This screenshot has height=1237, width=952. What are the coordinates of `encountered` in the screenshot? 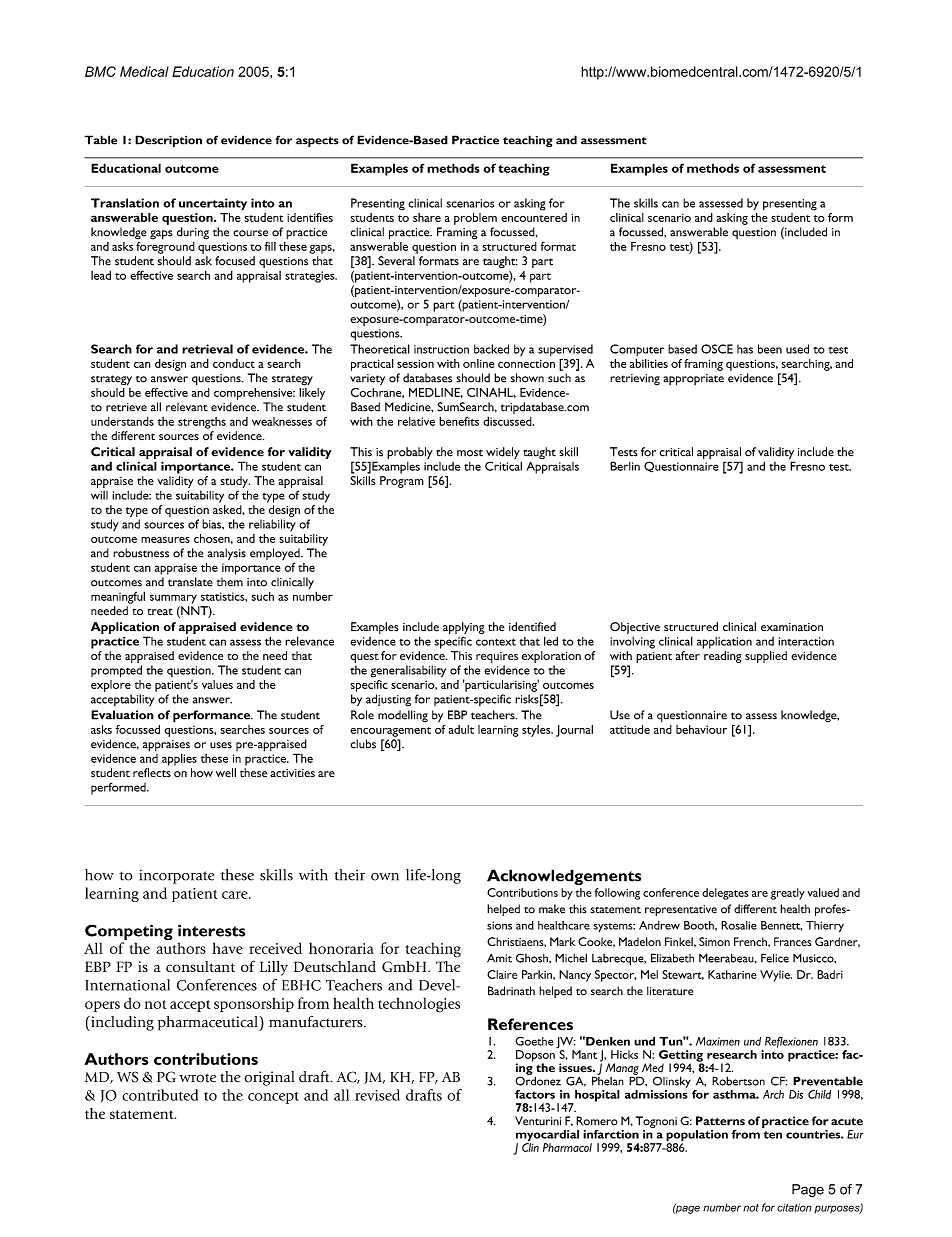 It's located at (534, 217).
